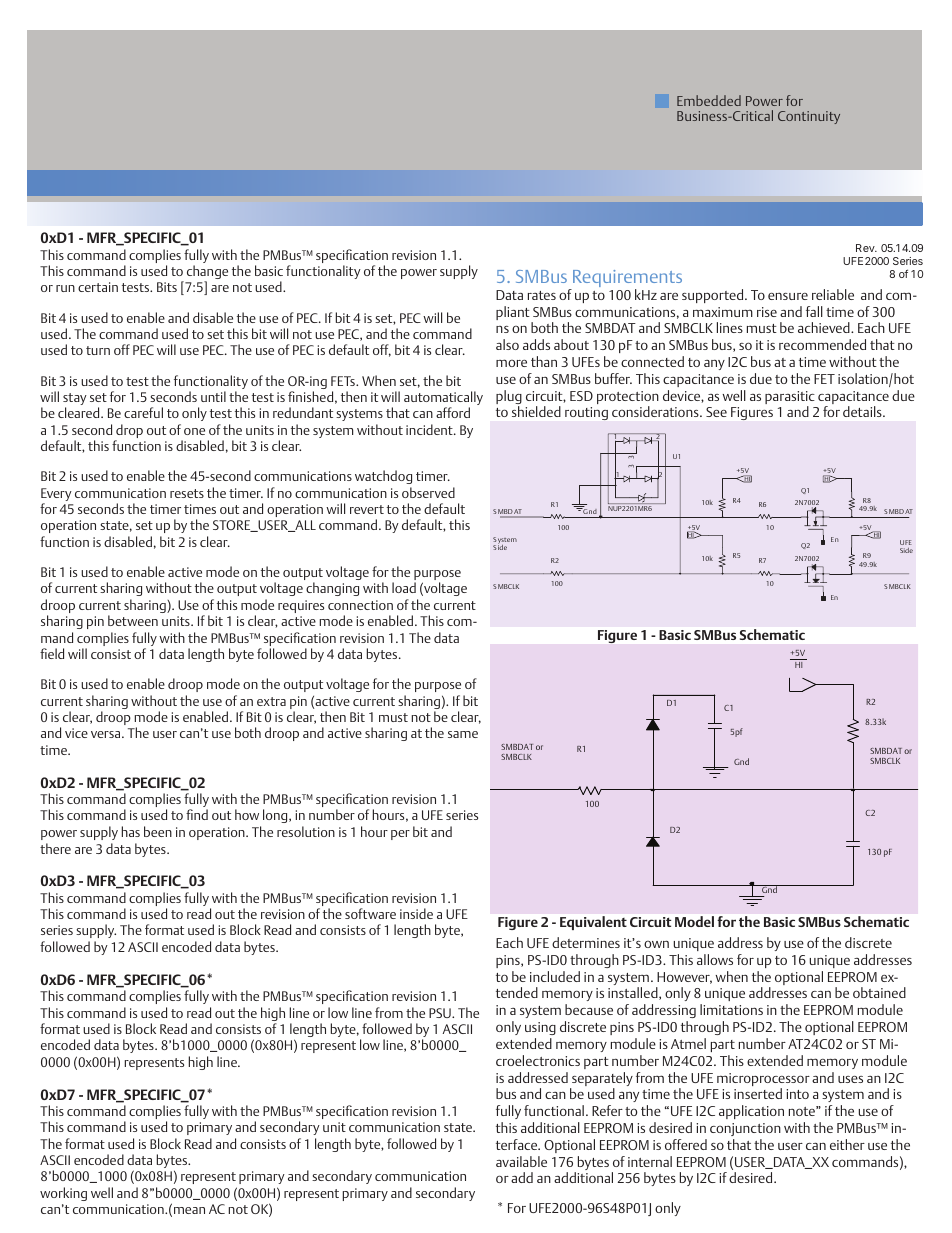 This document has height=1233, width=952. Describe the element at coordinates (463, 734) in the document. I see `same` at that location.
